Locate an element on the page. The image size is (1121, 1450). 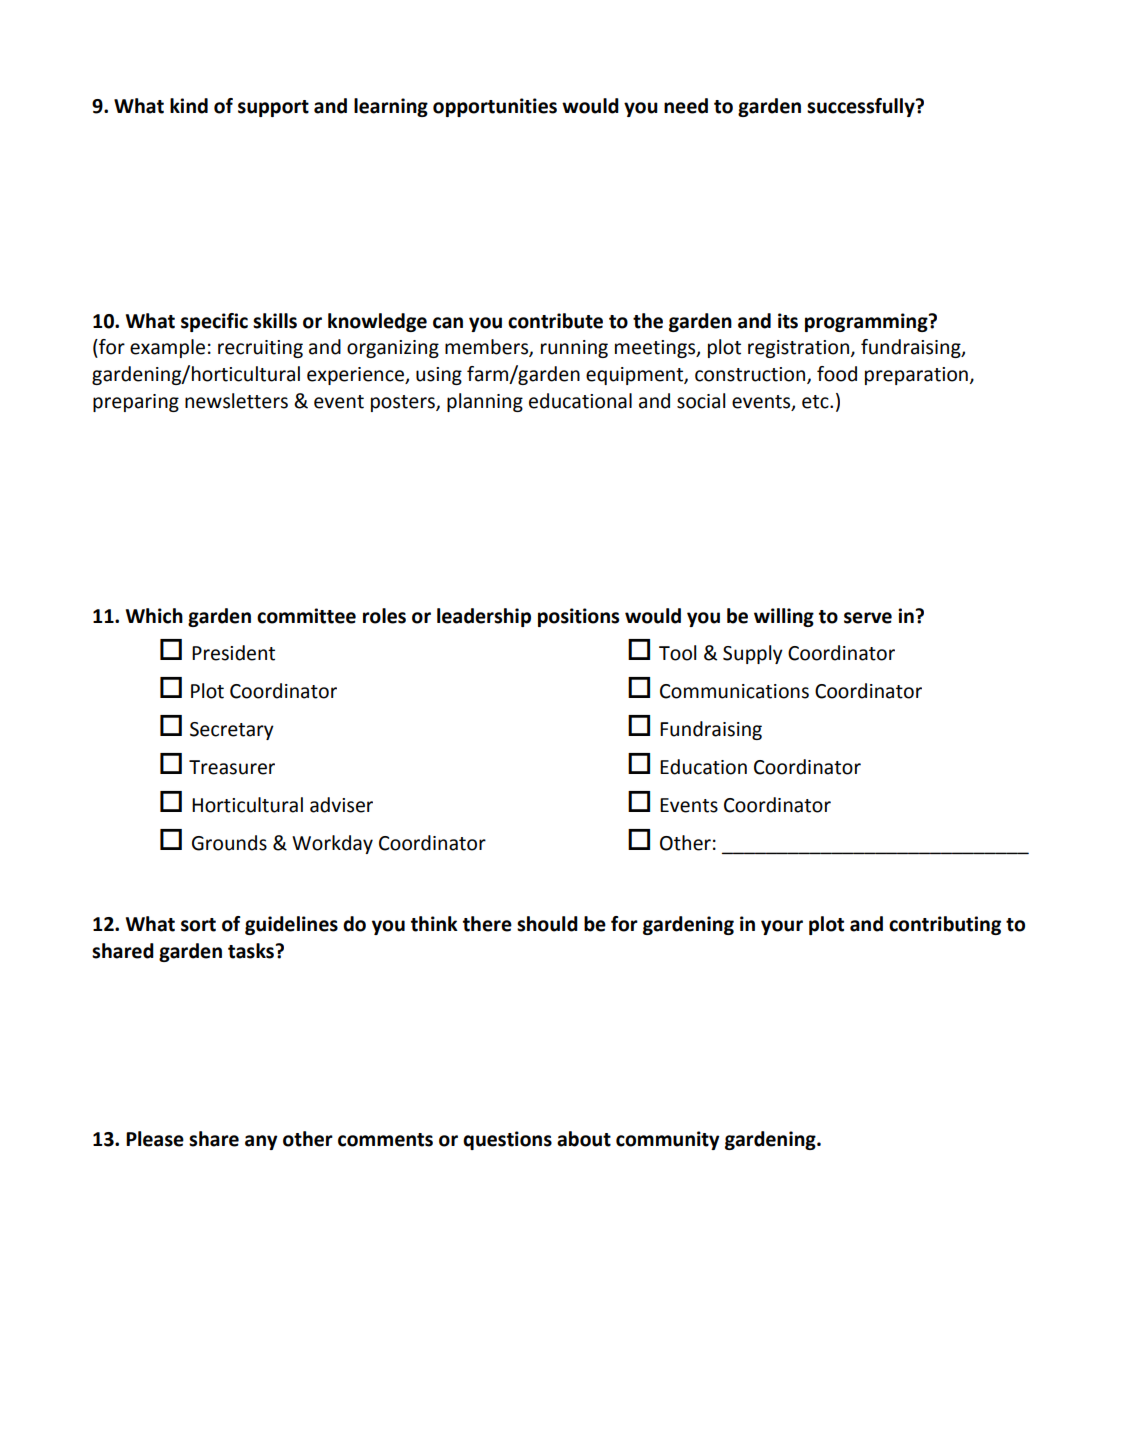
support is located at coordinates (273, 108).
